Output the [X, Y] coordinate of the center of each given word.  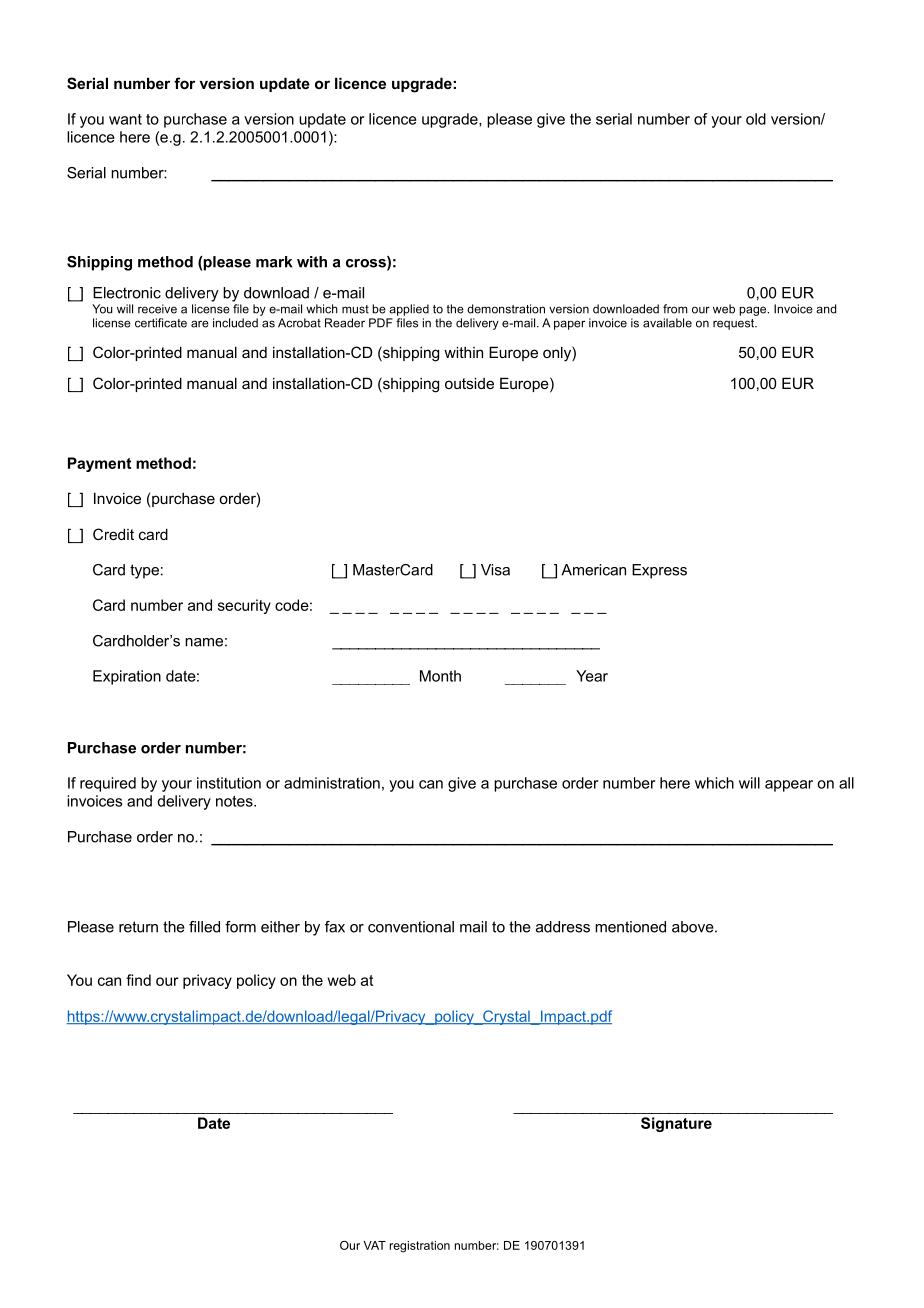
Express [659, 571]
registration [419, 1247]
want [125, 119]
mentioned [630, 927]
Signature [676, 1124]
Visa [495, 570]
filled [204, 927]
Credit [113, 534]
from [675, 309]
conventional [411, 927]
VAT [374, 1245]
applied [409, 310]
